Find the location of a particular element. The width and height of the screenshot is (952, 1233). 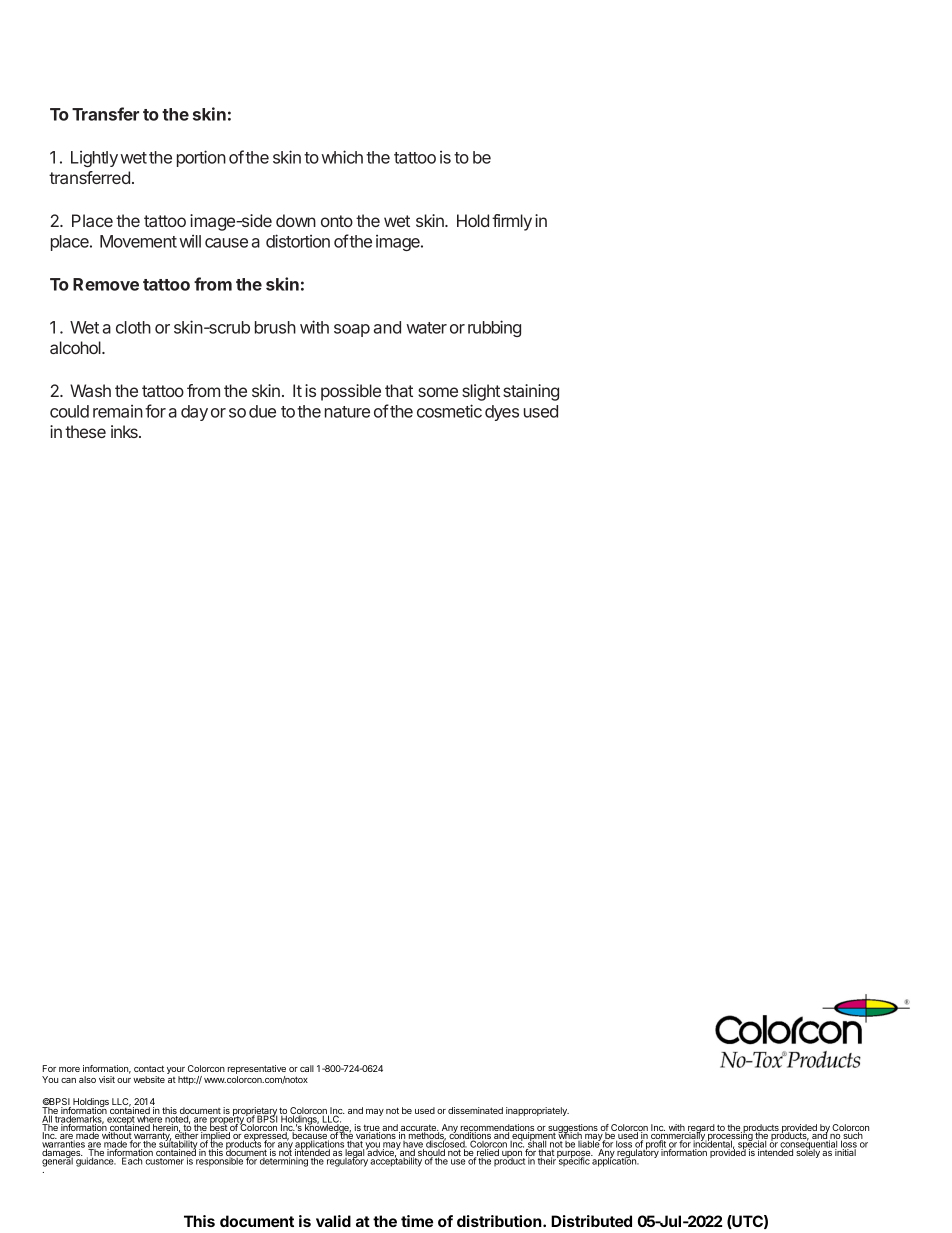

website is located at coordinates (149, 1079).
